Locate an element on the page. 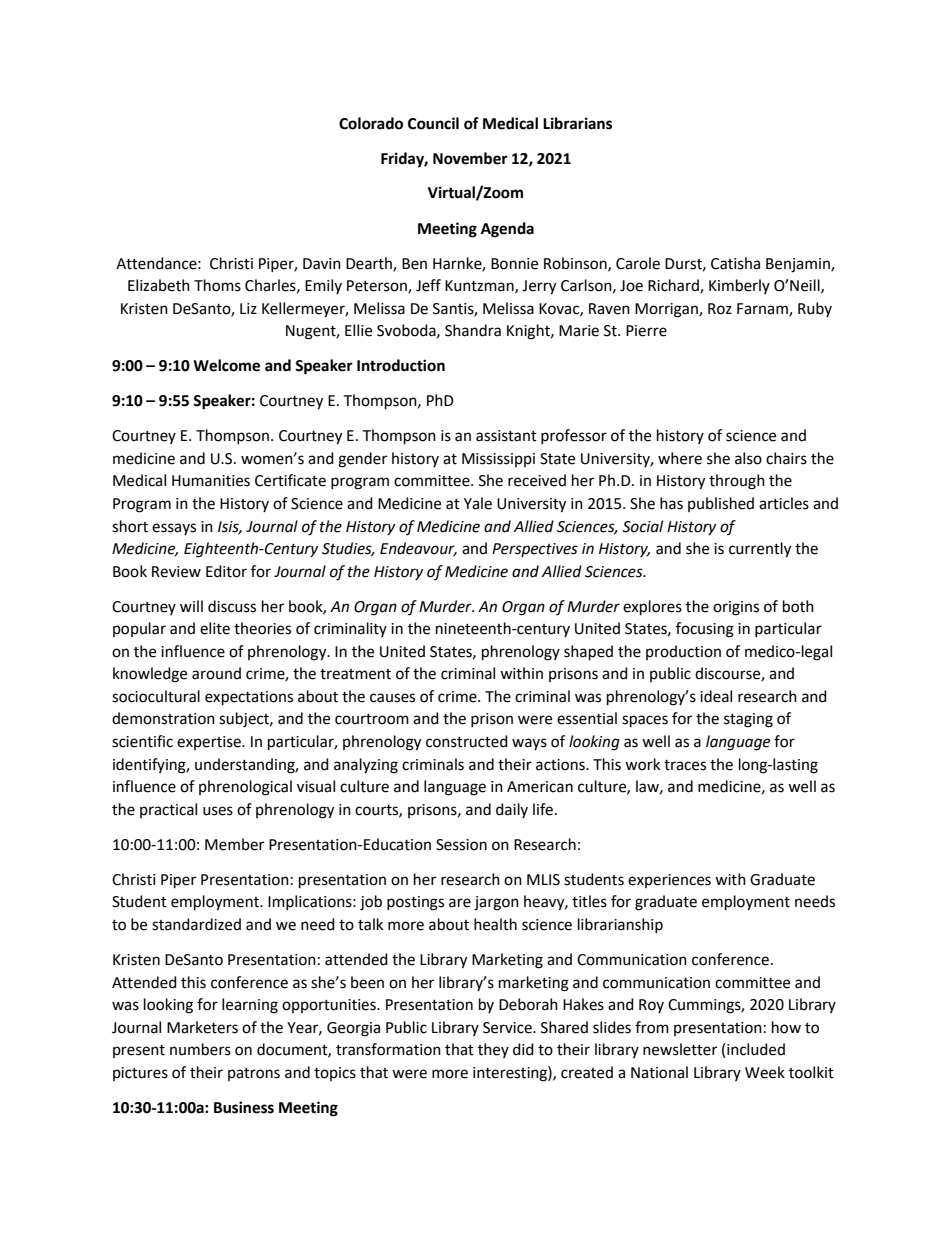 The height and width of the page is (1233, 952). also is located at coordinates (748, 458).
